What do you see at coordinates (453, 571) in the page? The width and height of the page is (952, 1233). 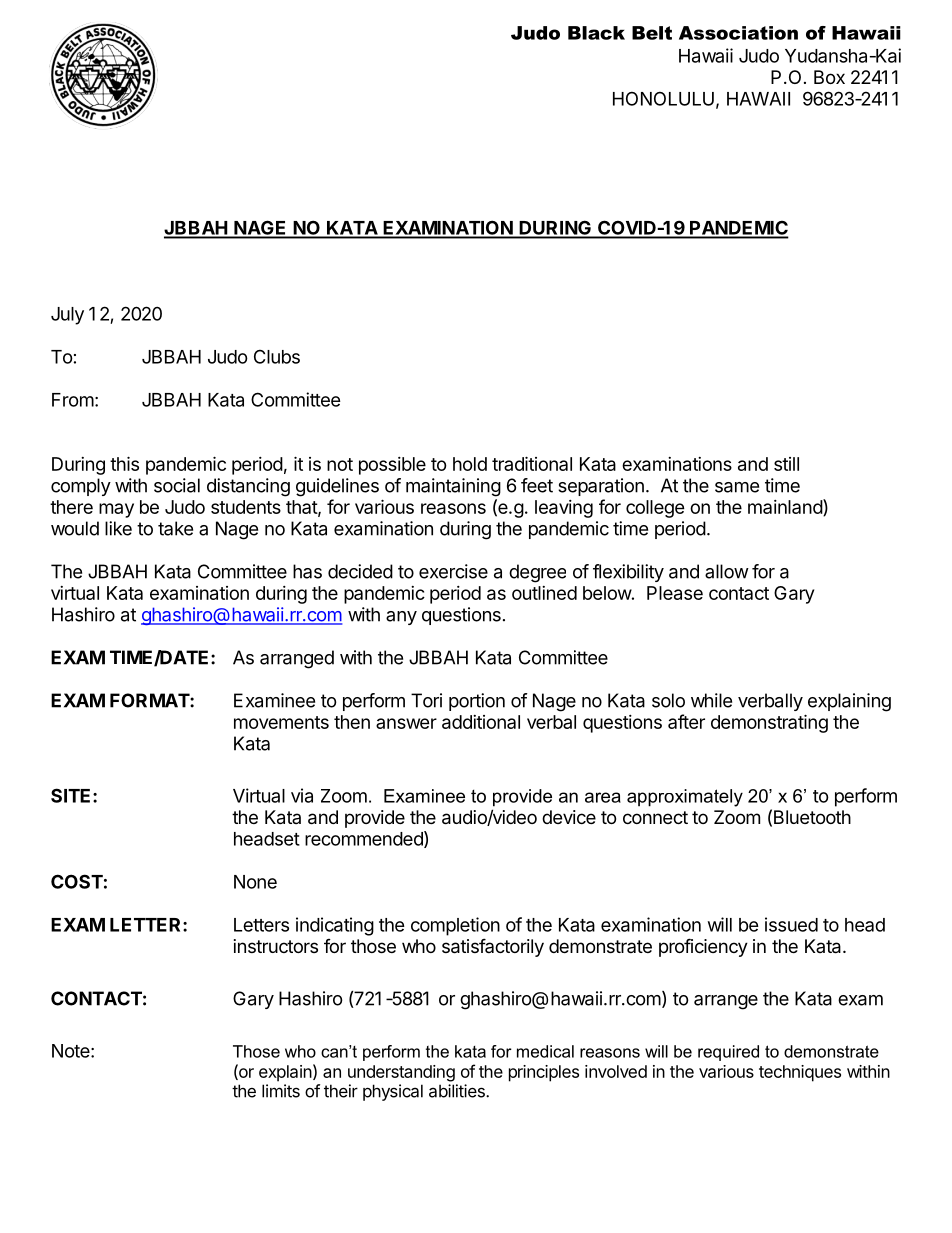 I see `exercise` at bounding box center [453, 571].
